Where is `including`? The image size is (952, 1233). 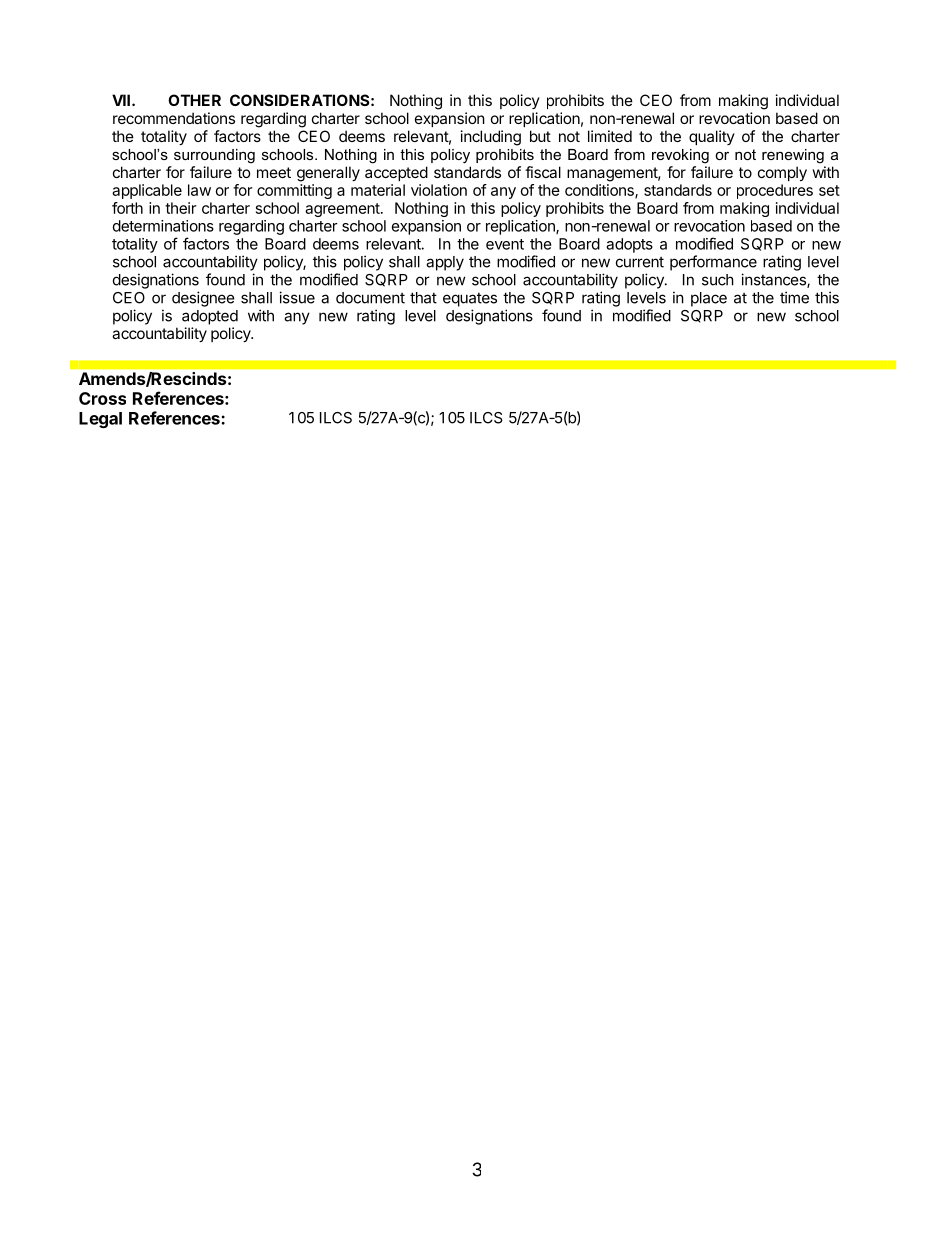
including is located at coordinates (491, 138).
